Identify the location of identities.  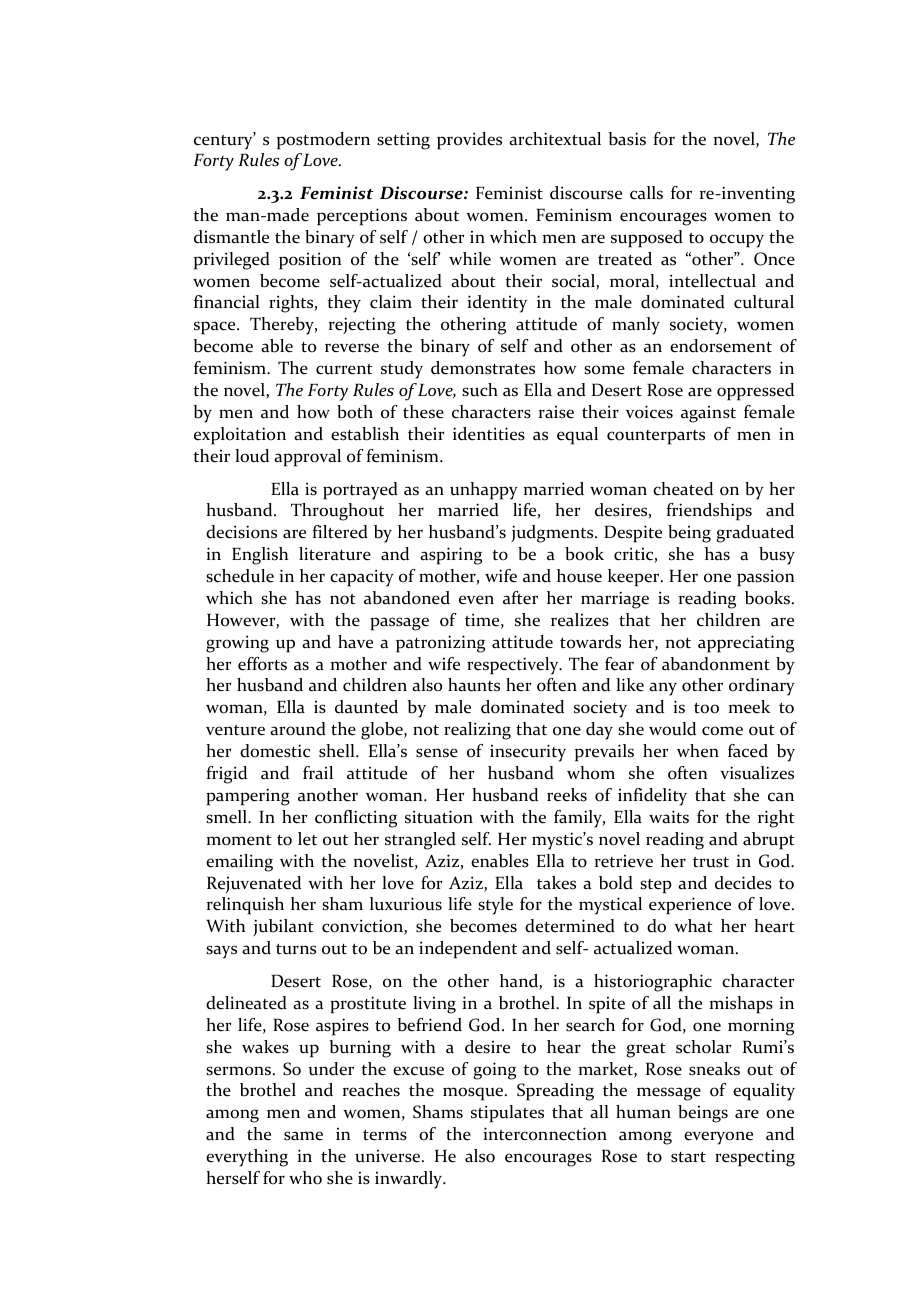
(489, 434).
